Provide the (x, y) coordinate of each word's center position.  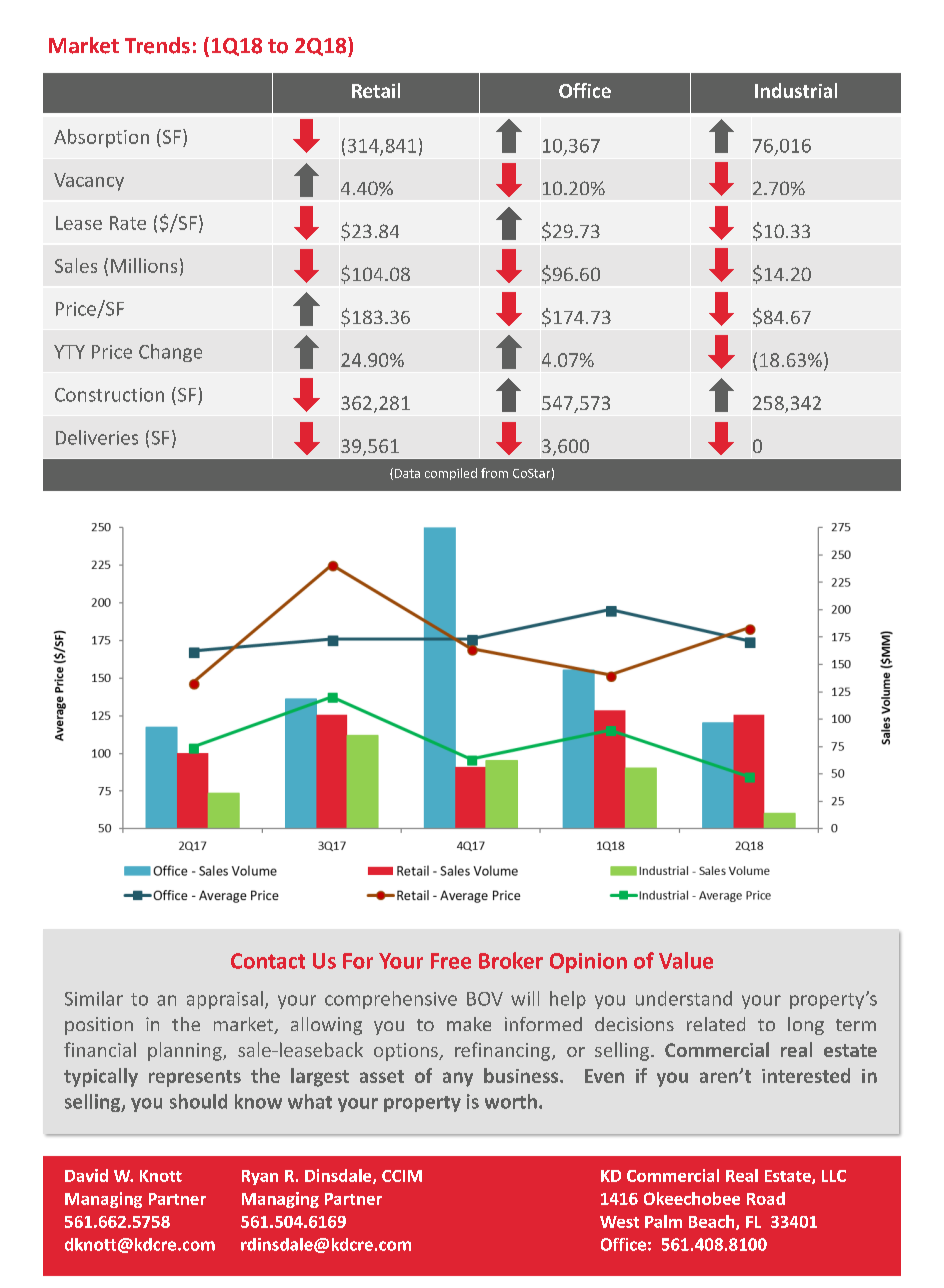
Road (766, 1198)
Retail (376, 90)
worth (511, 1101)
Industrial (796, 90)
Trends (157, 45)
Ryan (260, 1177)
